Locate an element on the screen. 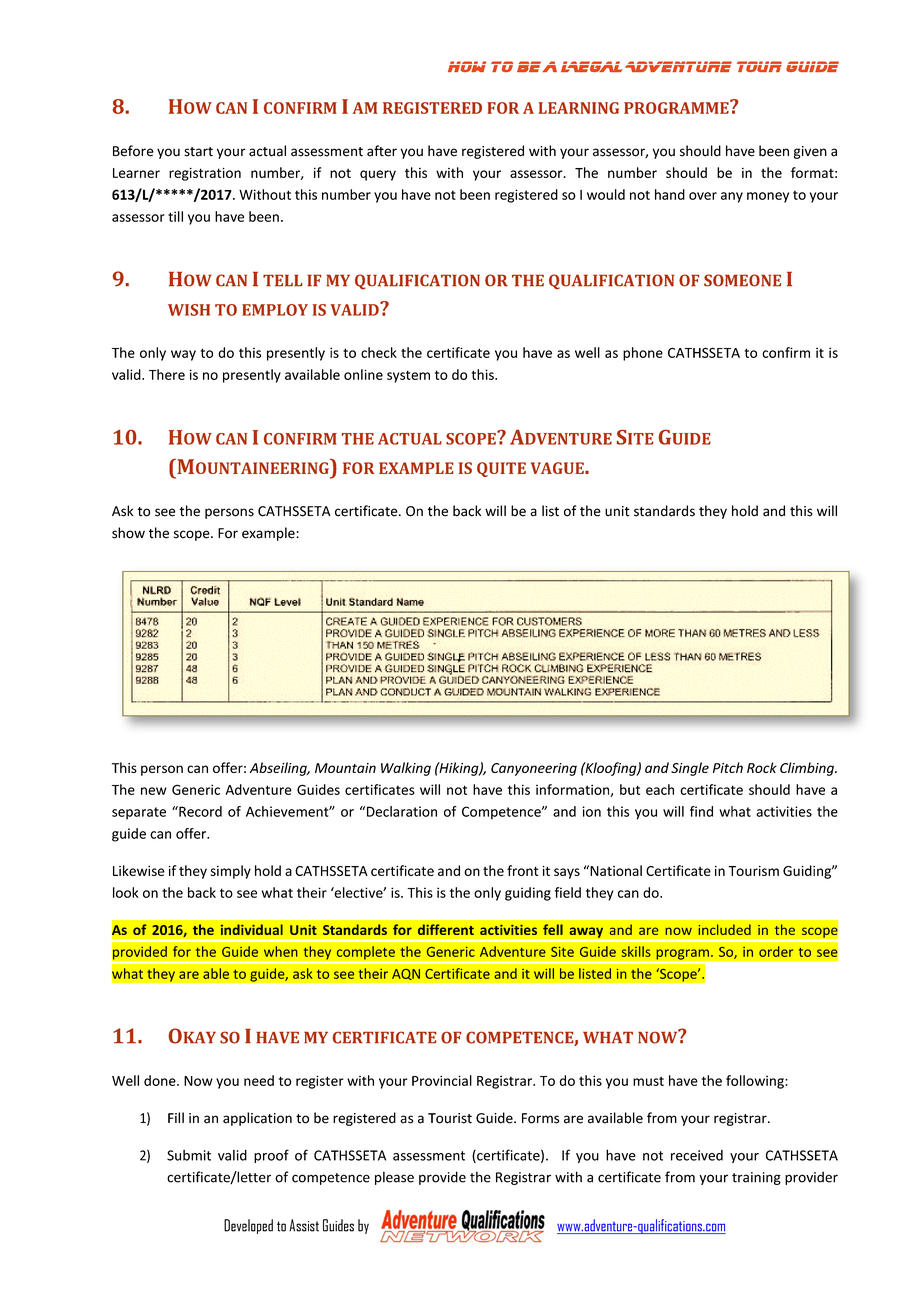 The height and width of the screenshot is (1308, 924). Pitch is located at coordinates (728, 767).
